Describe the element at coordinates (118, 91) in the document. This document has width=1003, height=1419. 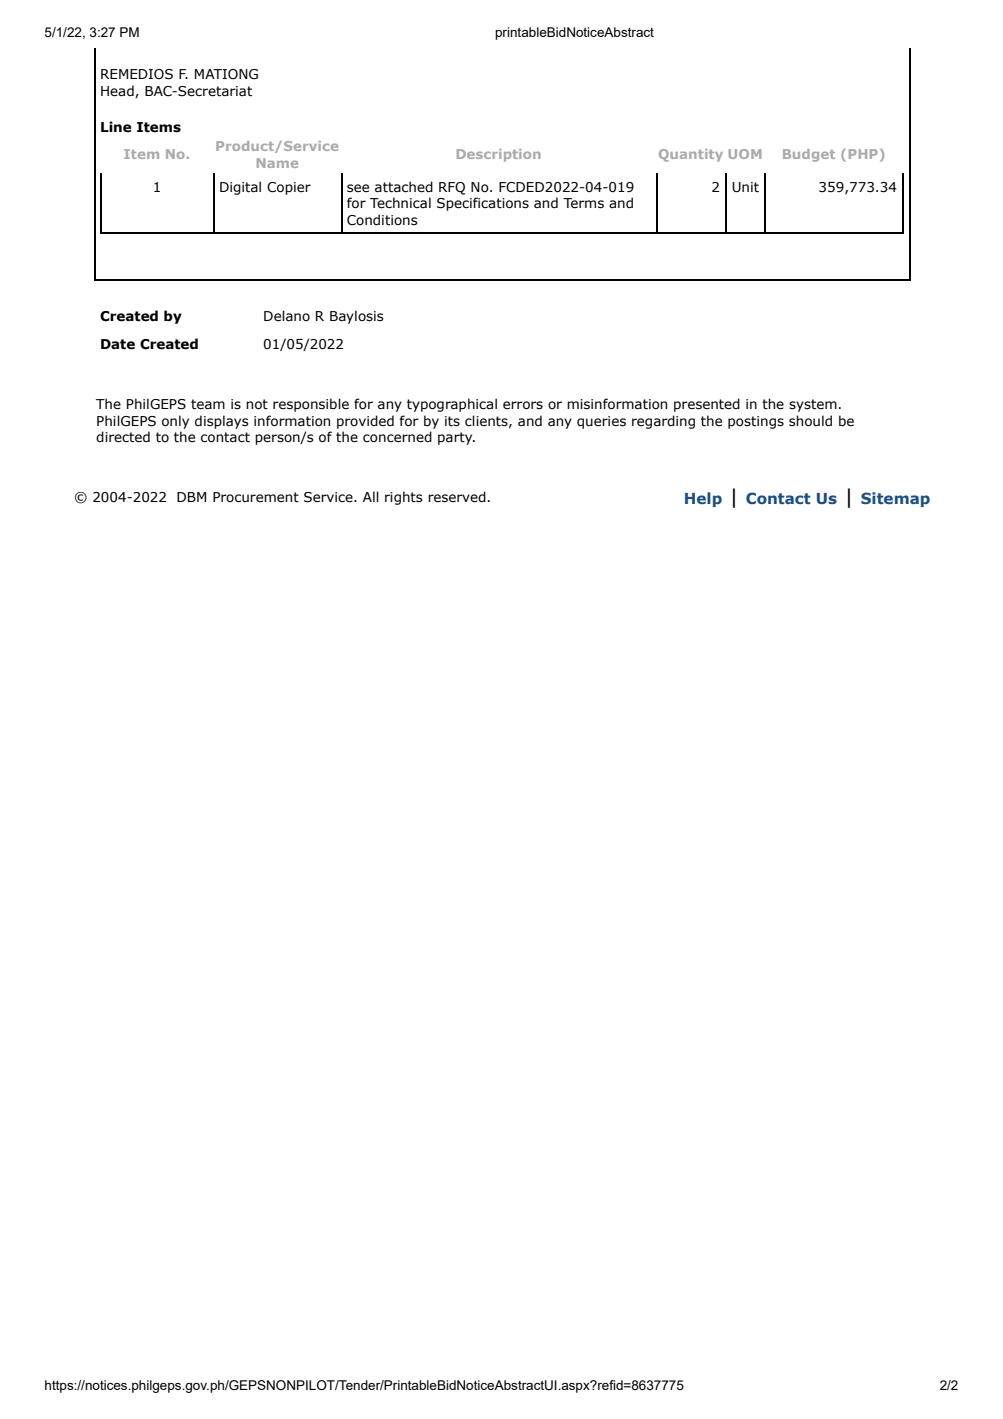
I see `Head` at that location.
